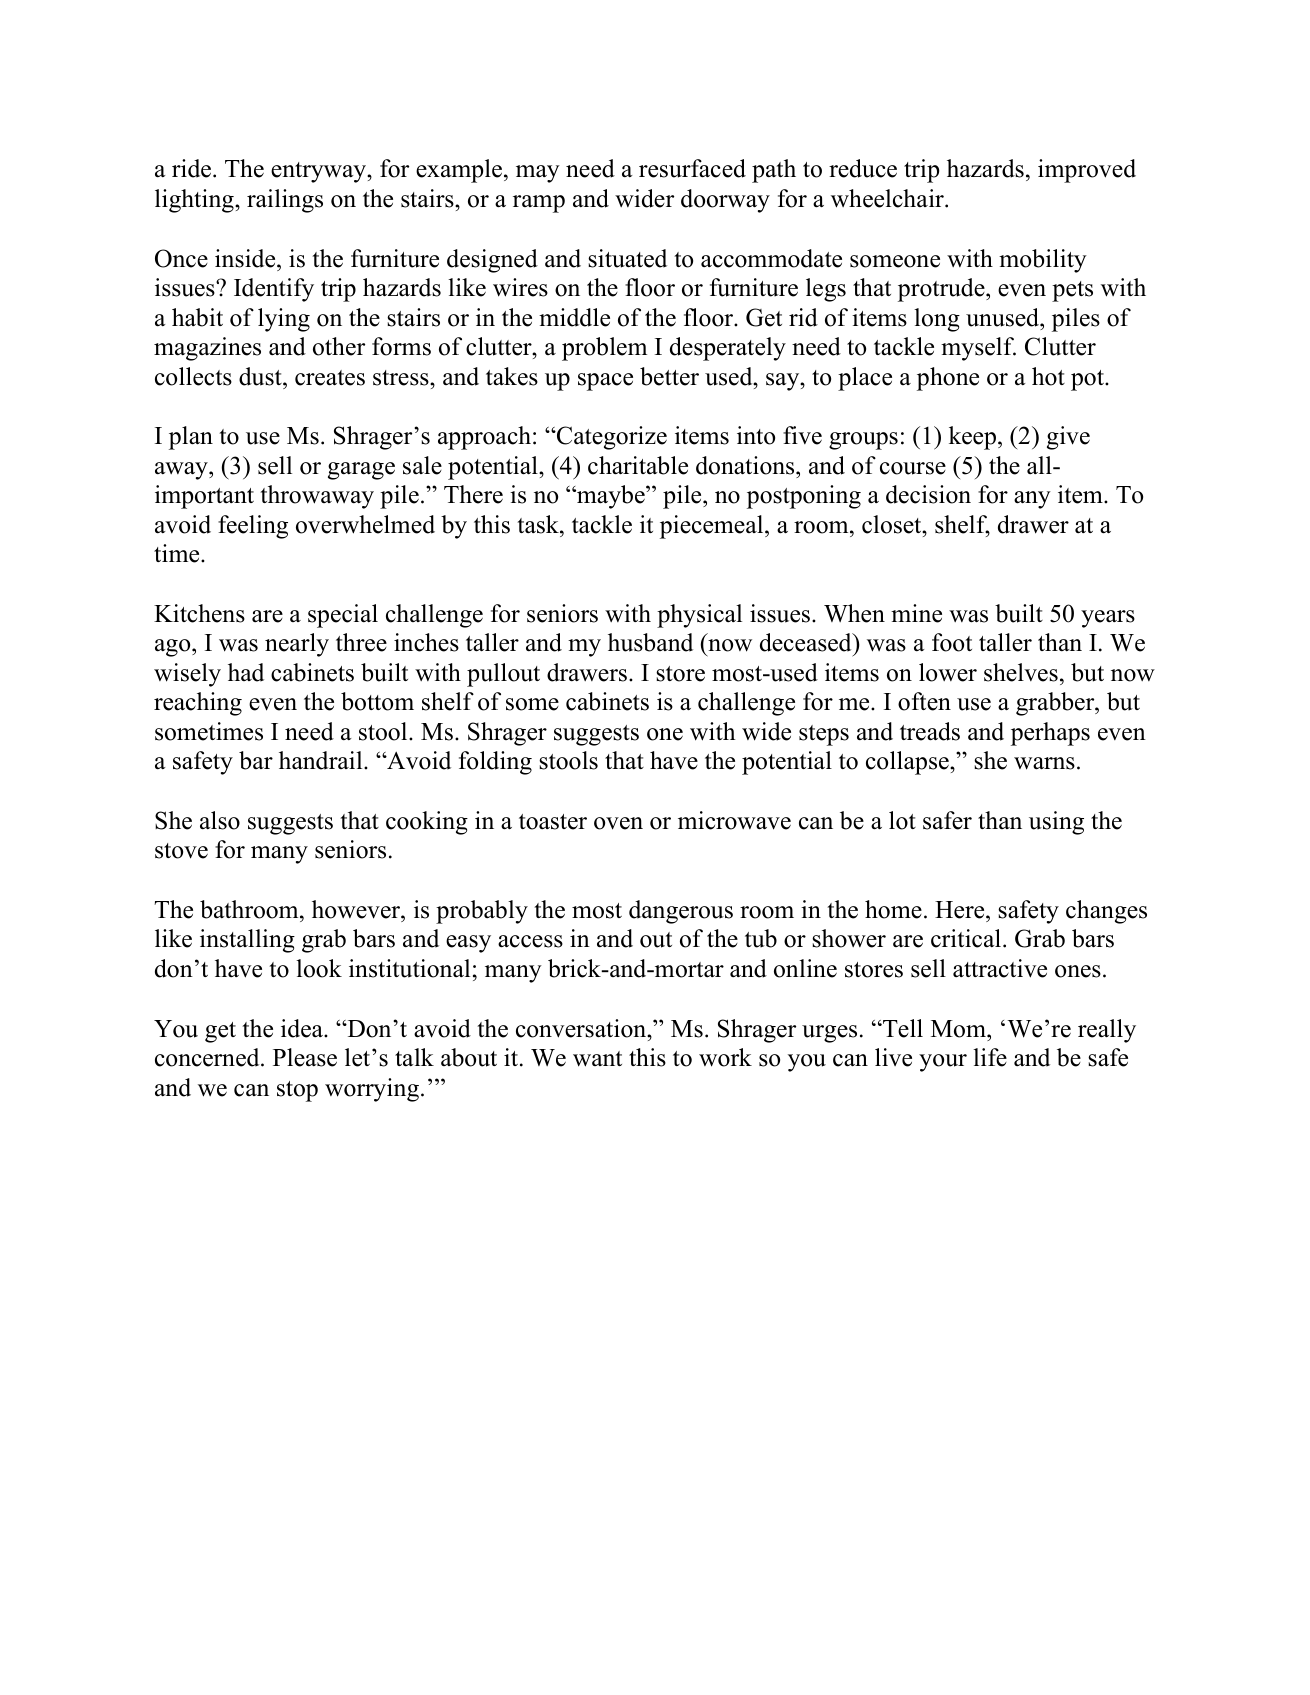 This image has height=1695, width=1310. I want to click on using, so click(1056, 823).
